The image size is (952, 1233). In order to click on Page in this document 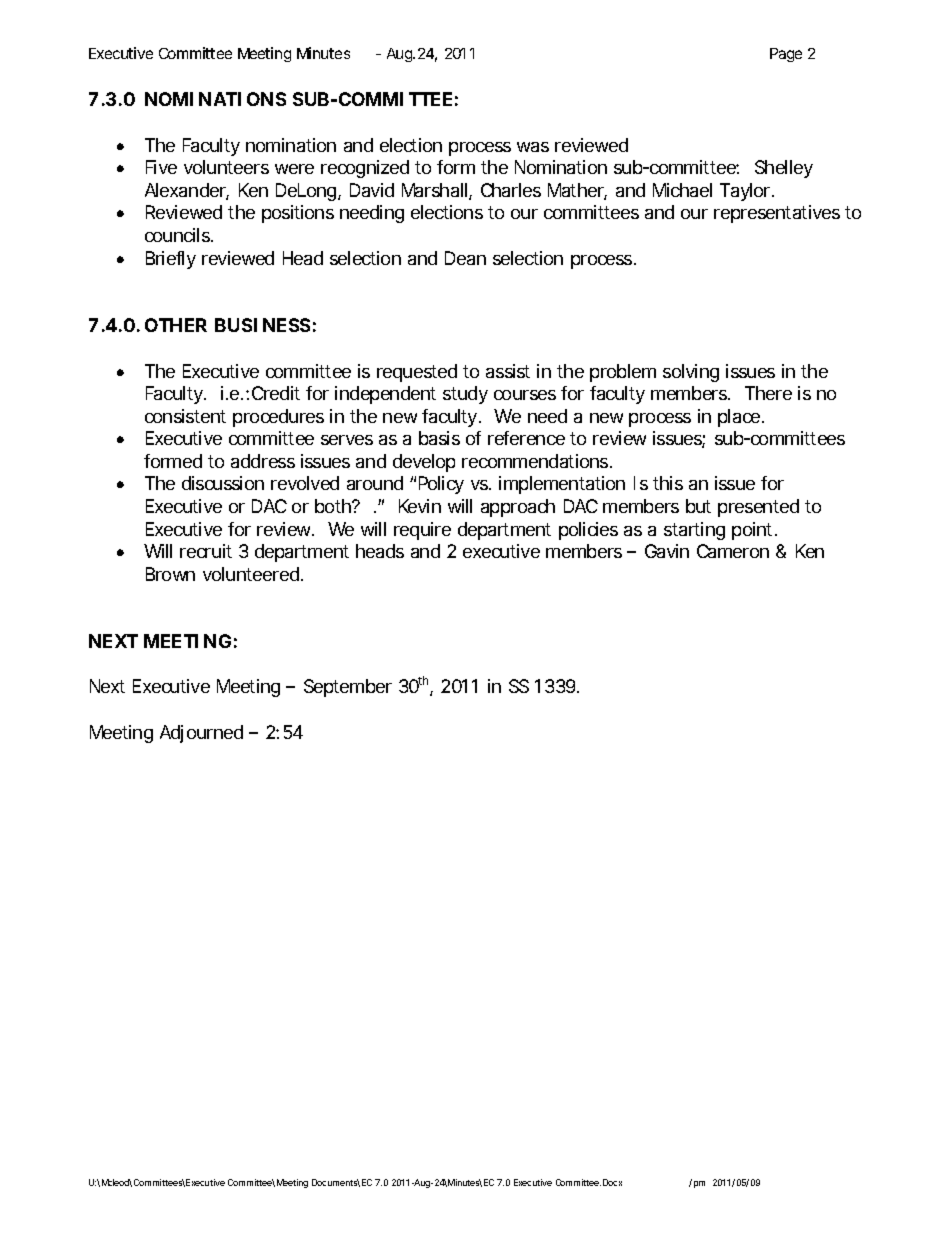, I will do `click(786, 55)`.
